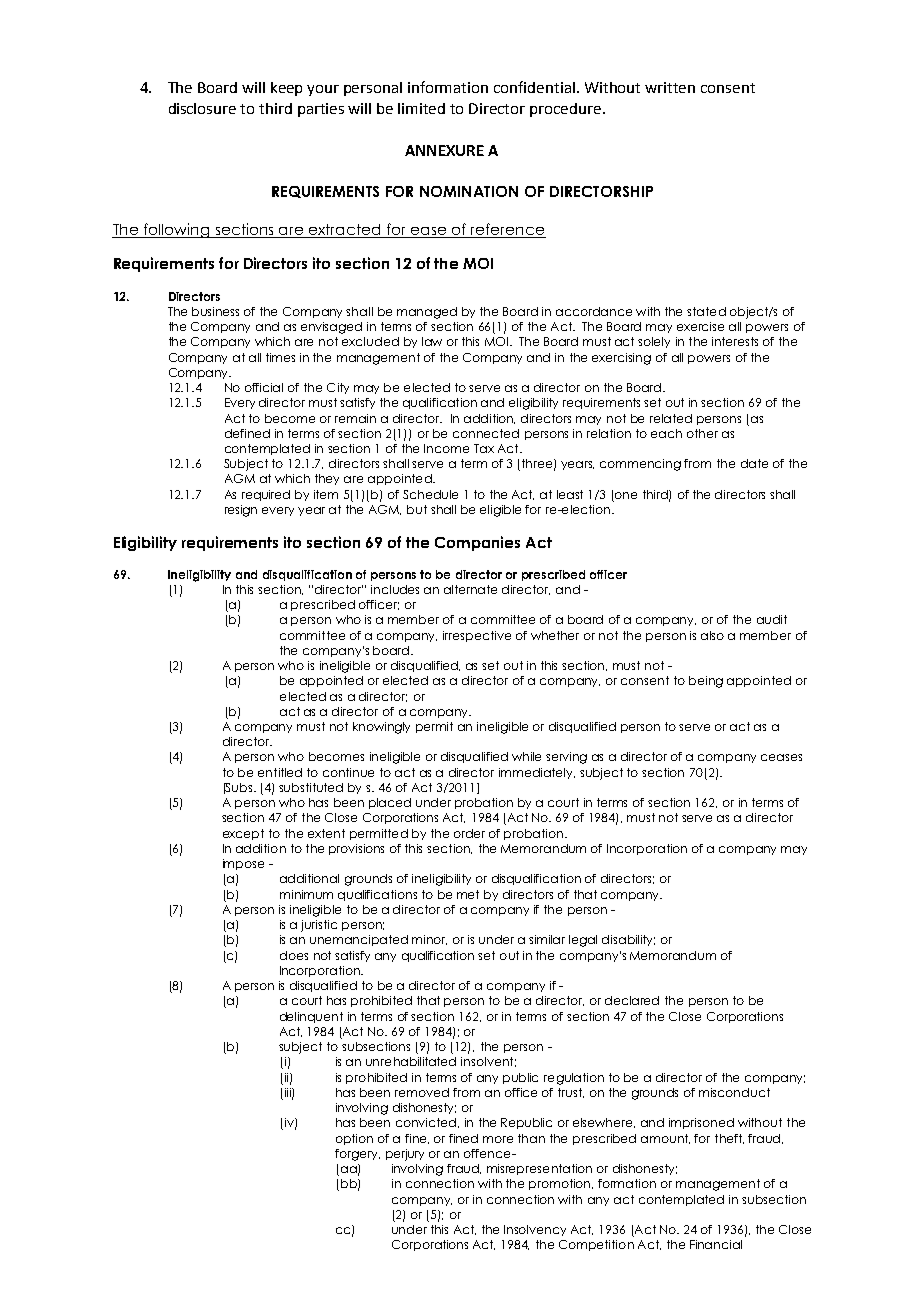  What do you see at coordinates (421, 108) in the screenshot?
I see `limited` at bounding box center [421, 108].
